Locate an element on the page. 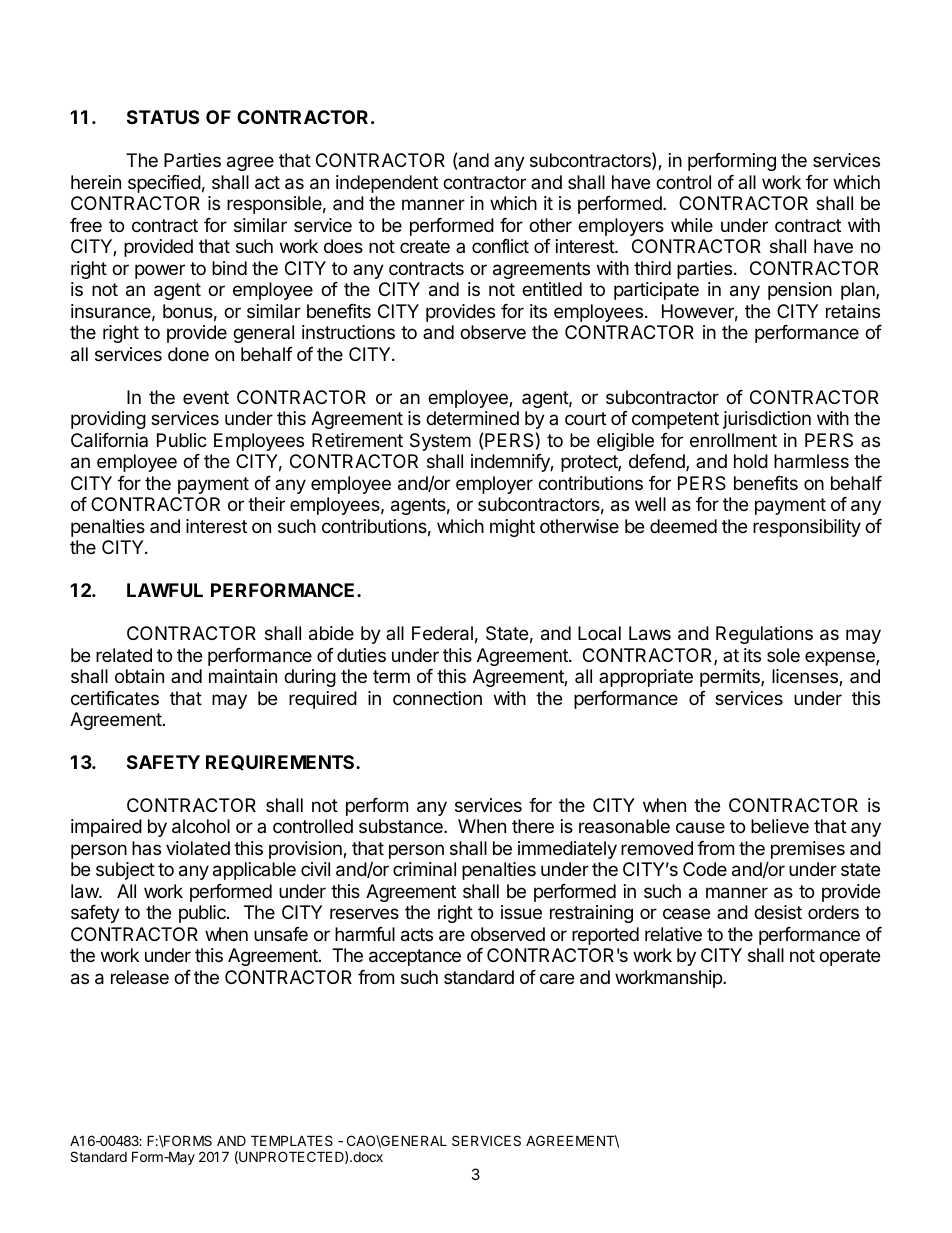 Image resolution: width=952 pixels, height=1233 pixels. TEMPLATES is located at coordinates (292, 1140).
